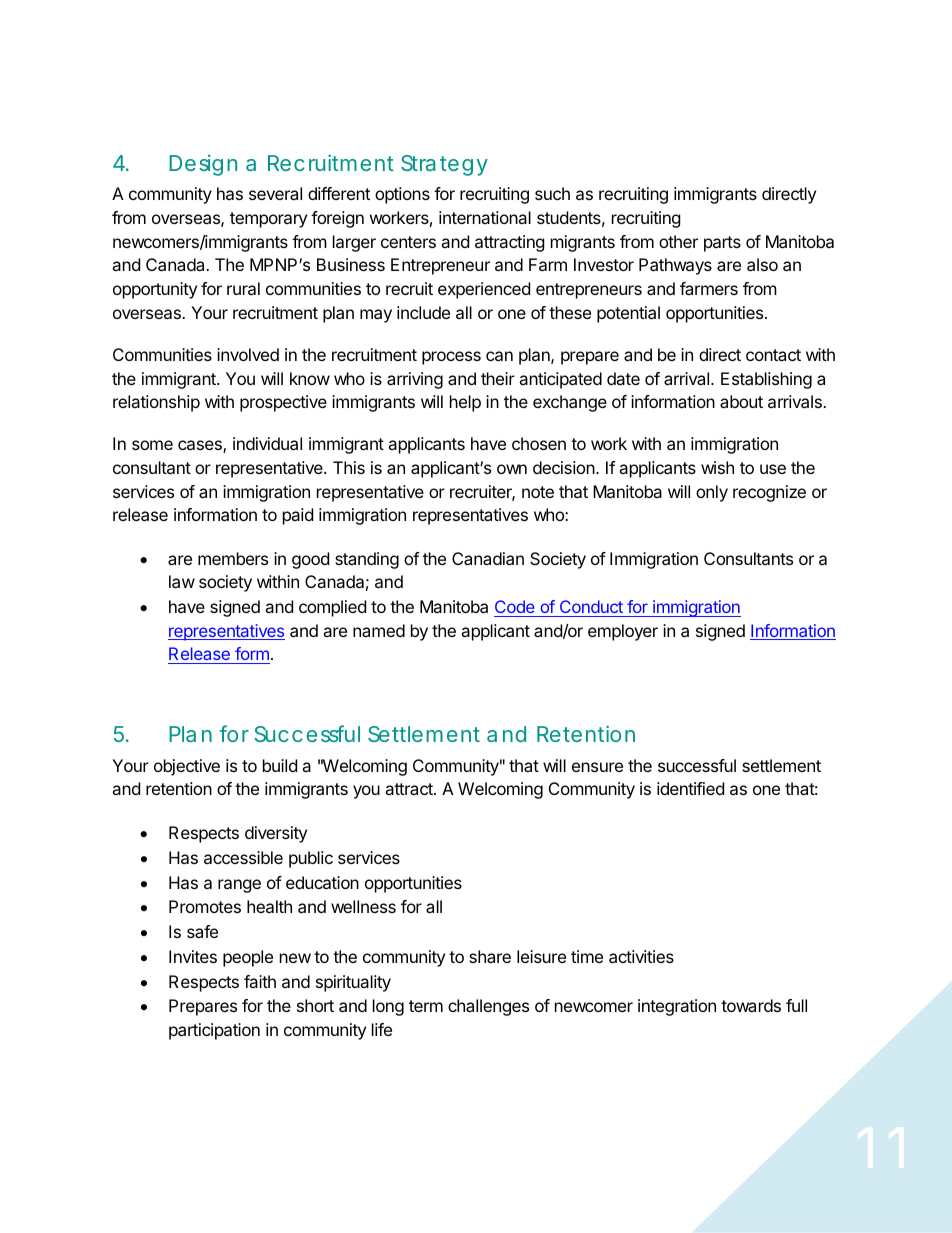  I want to click on several, so click(275, 193).
